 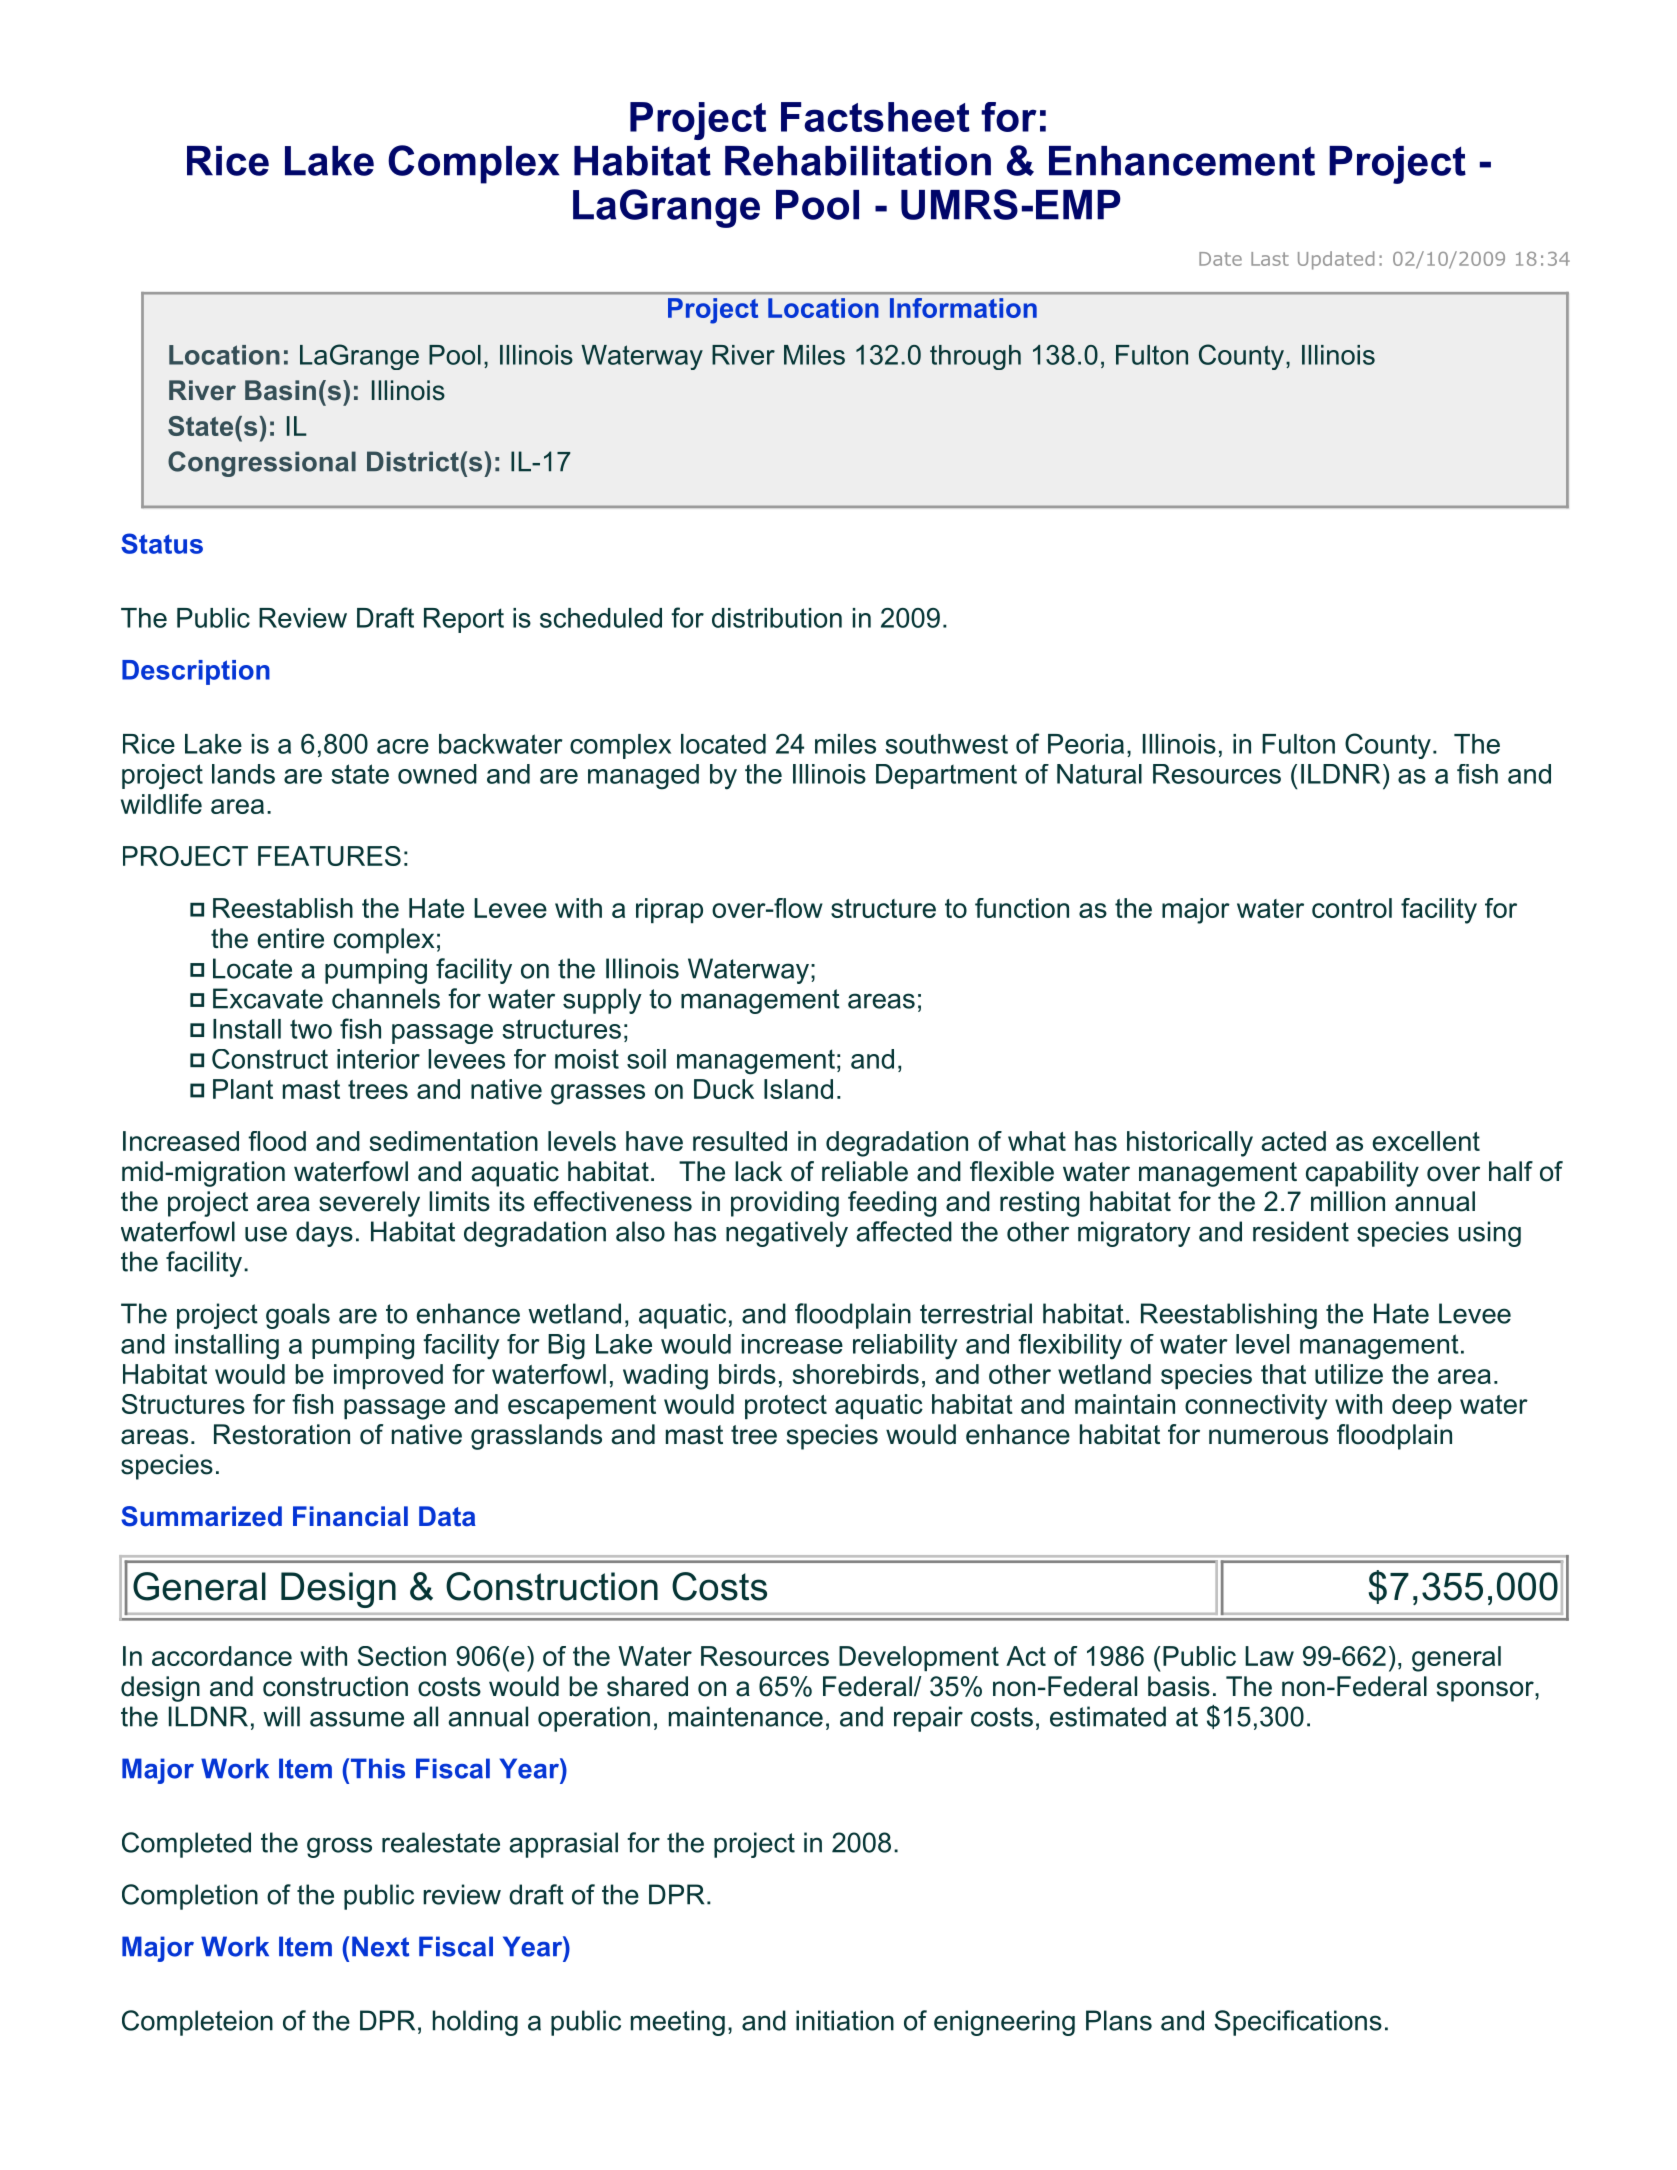 I want to click on initiation, so click(x=845, y=2020).
